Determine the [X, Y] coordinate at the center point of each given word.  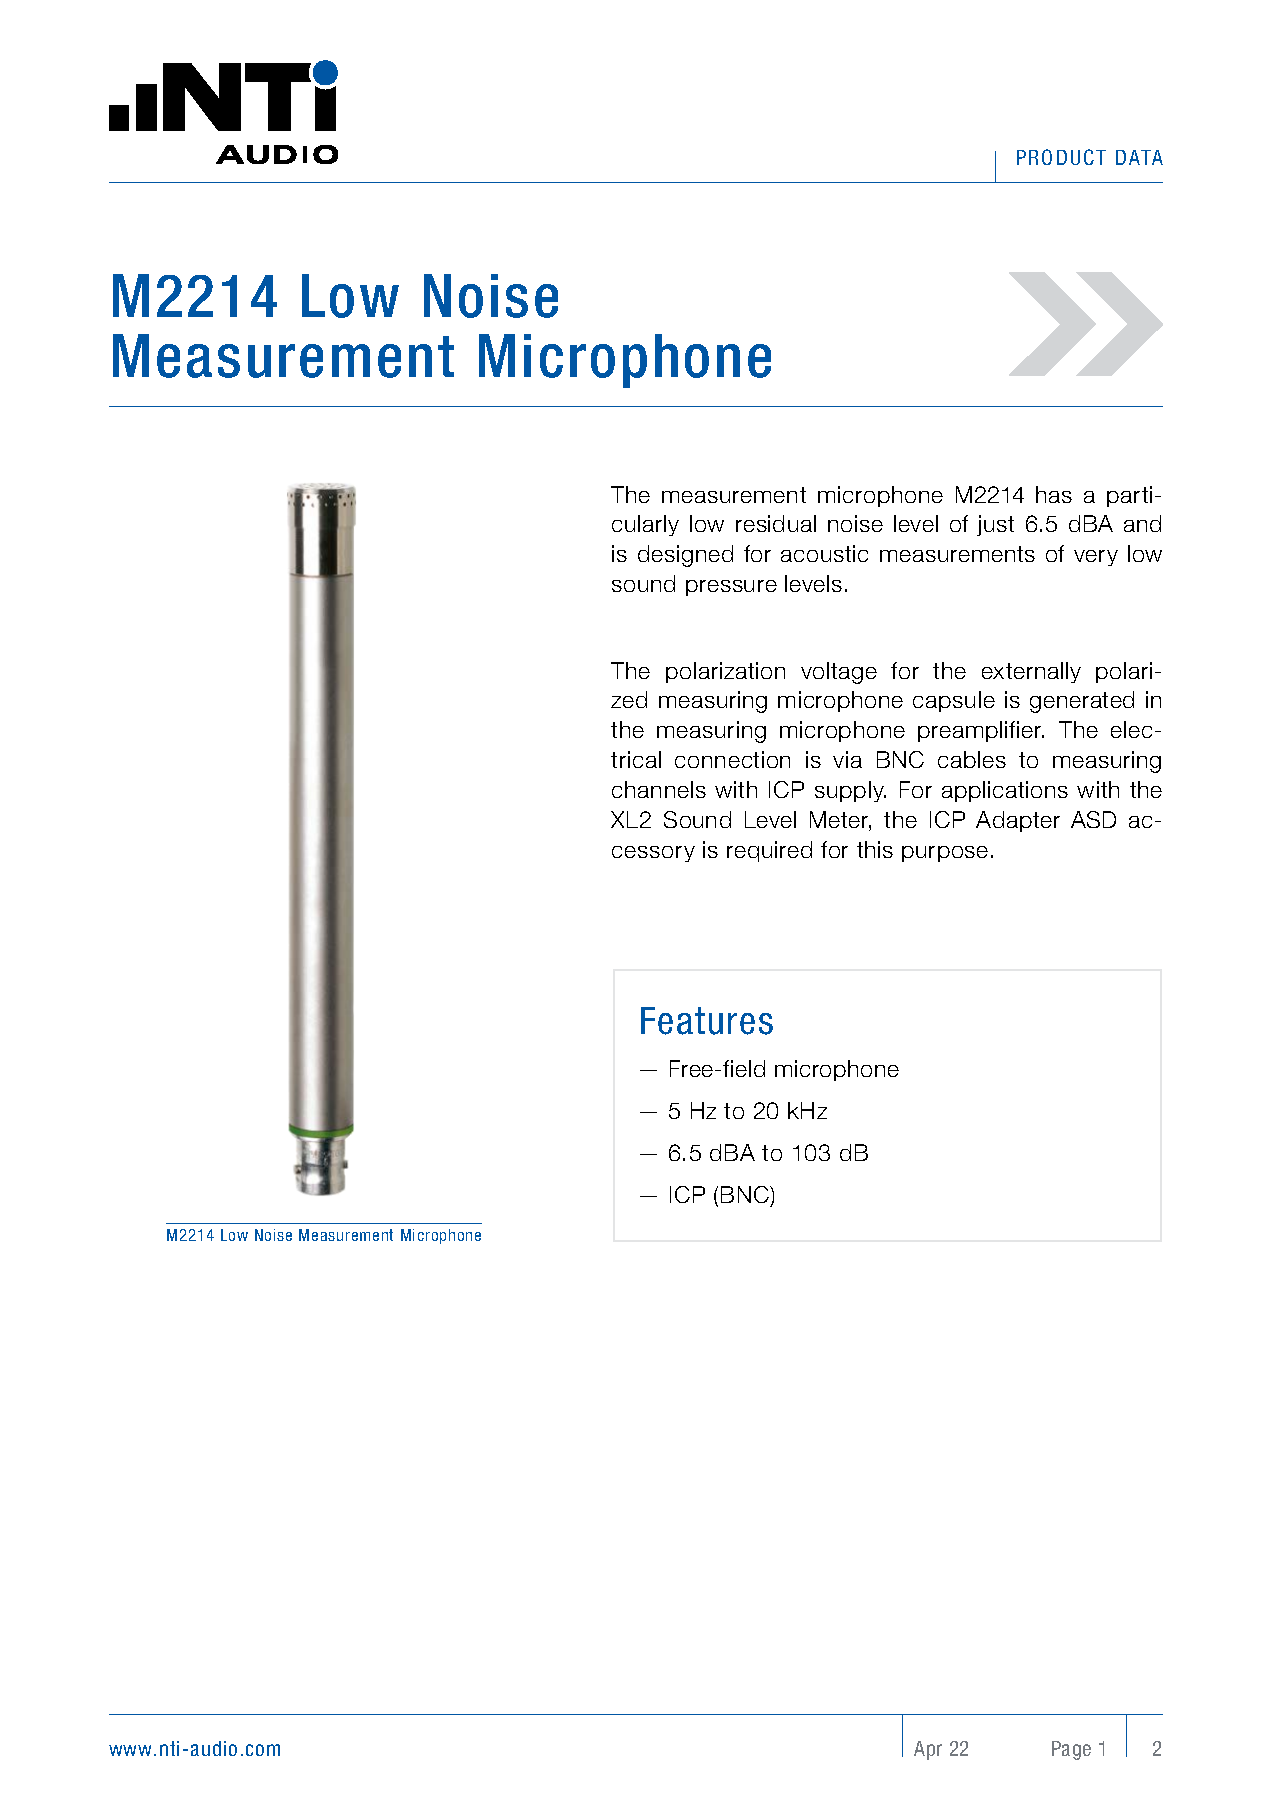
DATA [1139, 157]
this [875, 849]
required [769, 851]
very [1096, 558]
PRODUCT [1061, 157]
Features [707, 1021]
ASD [1093, 819]
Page [1071, 1750]
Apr [928, 1750]
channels [659, 789]
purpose [945, 854]
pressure [731, 588]
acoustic [824, 553]
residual [776, 523]
